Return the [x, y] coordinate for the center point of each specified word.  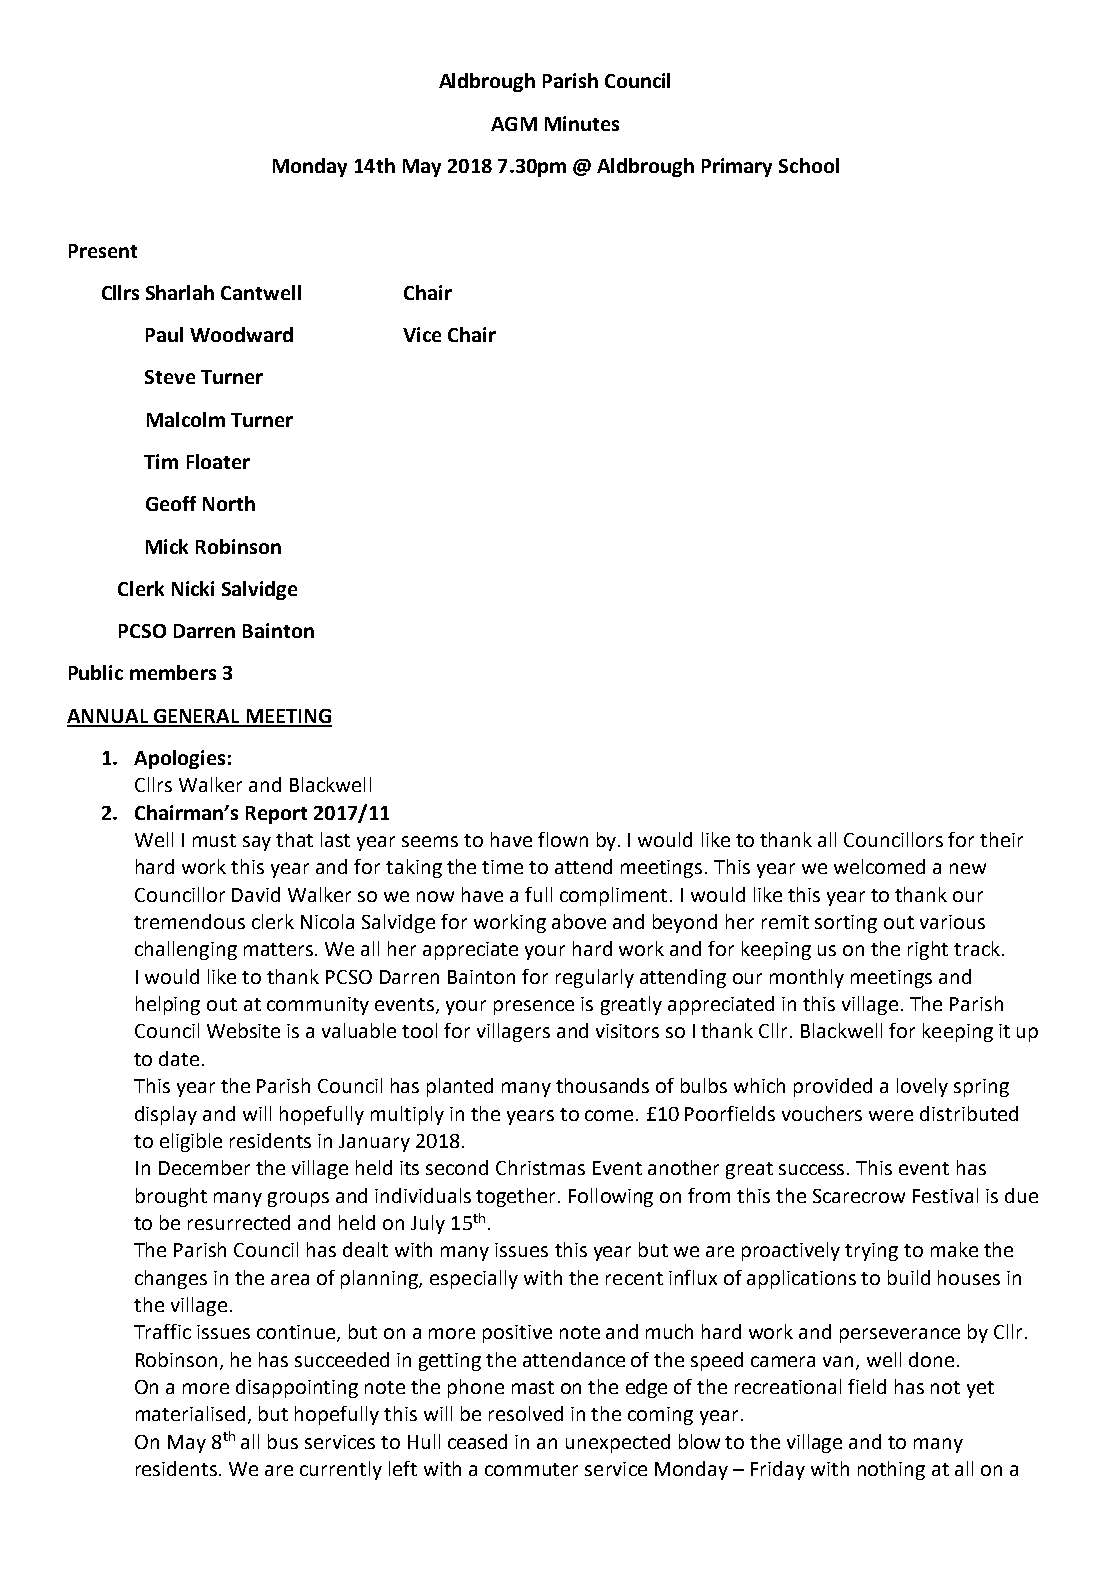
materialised [190, 1413]
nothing [891, 1470]
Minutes [582, 123]
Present [103, 251]
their [1001, 839]
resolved [526, 1413]
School [809, 165]
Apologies [179, 759]
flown [563, 839]
